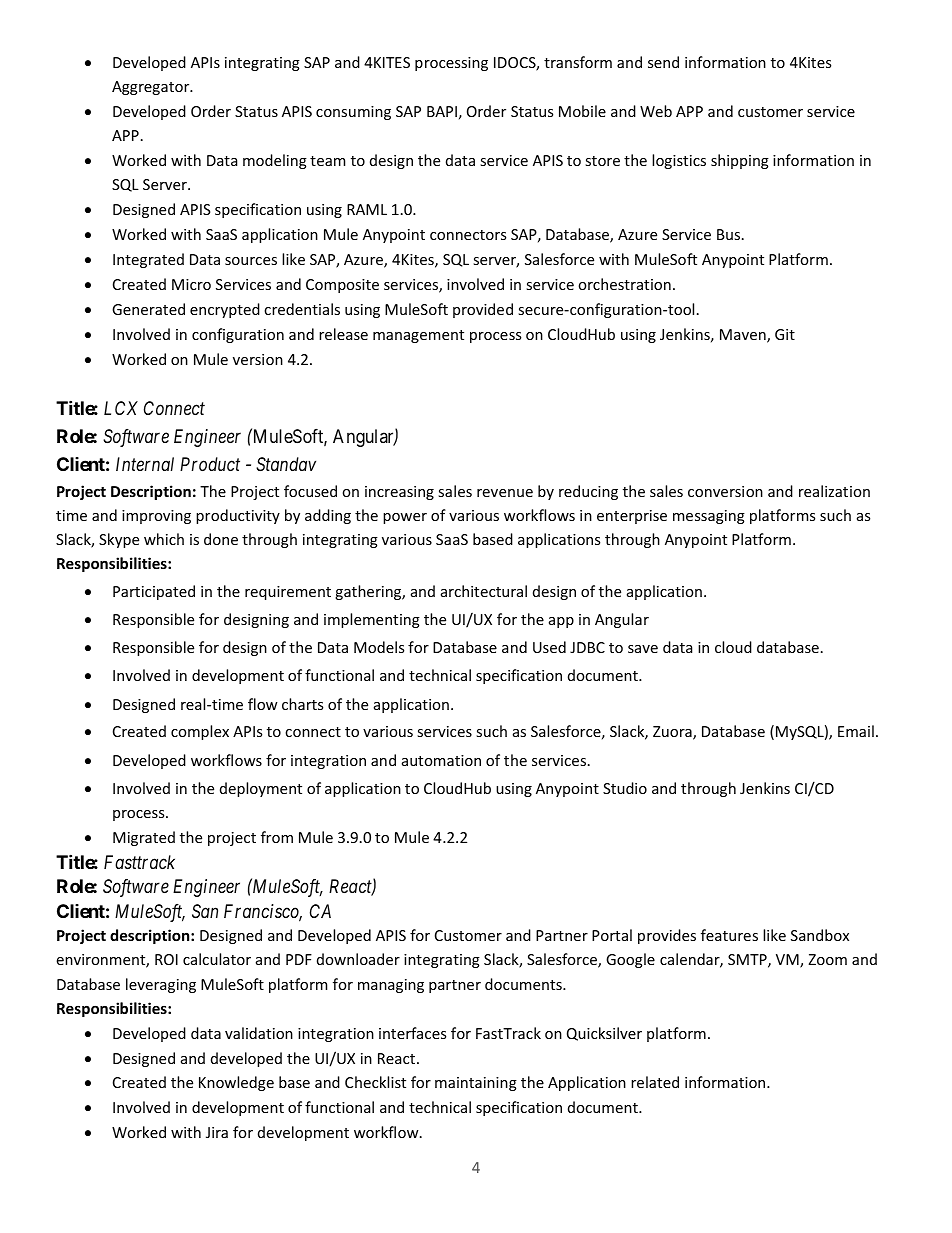  I want to click on Aggregator, so click(152, 88).
